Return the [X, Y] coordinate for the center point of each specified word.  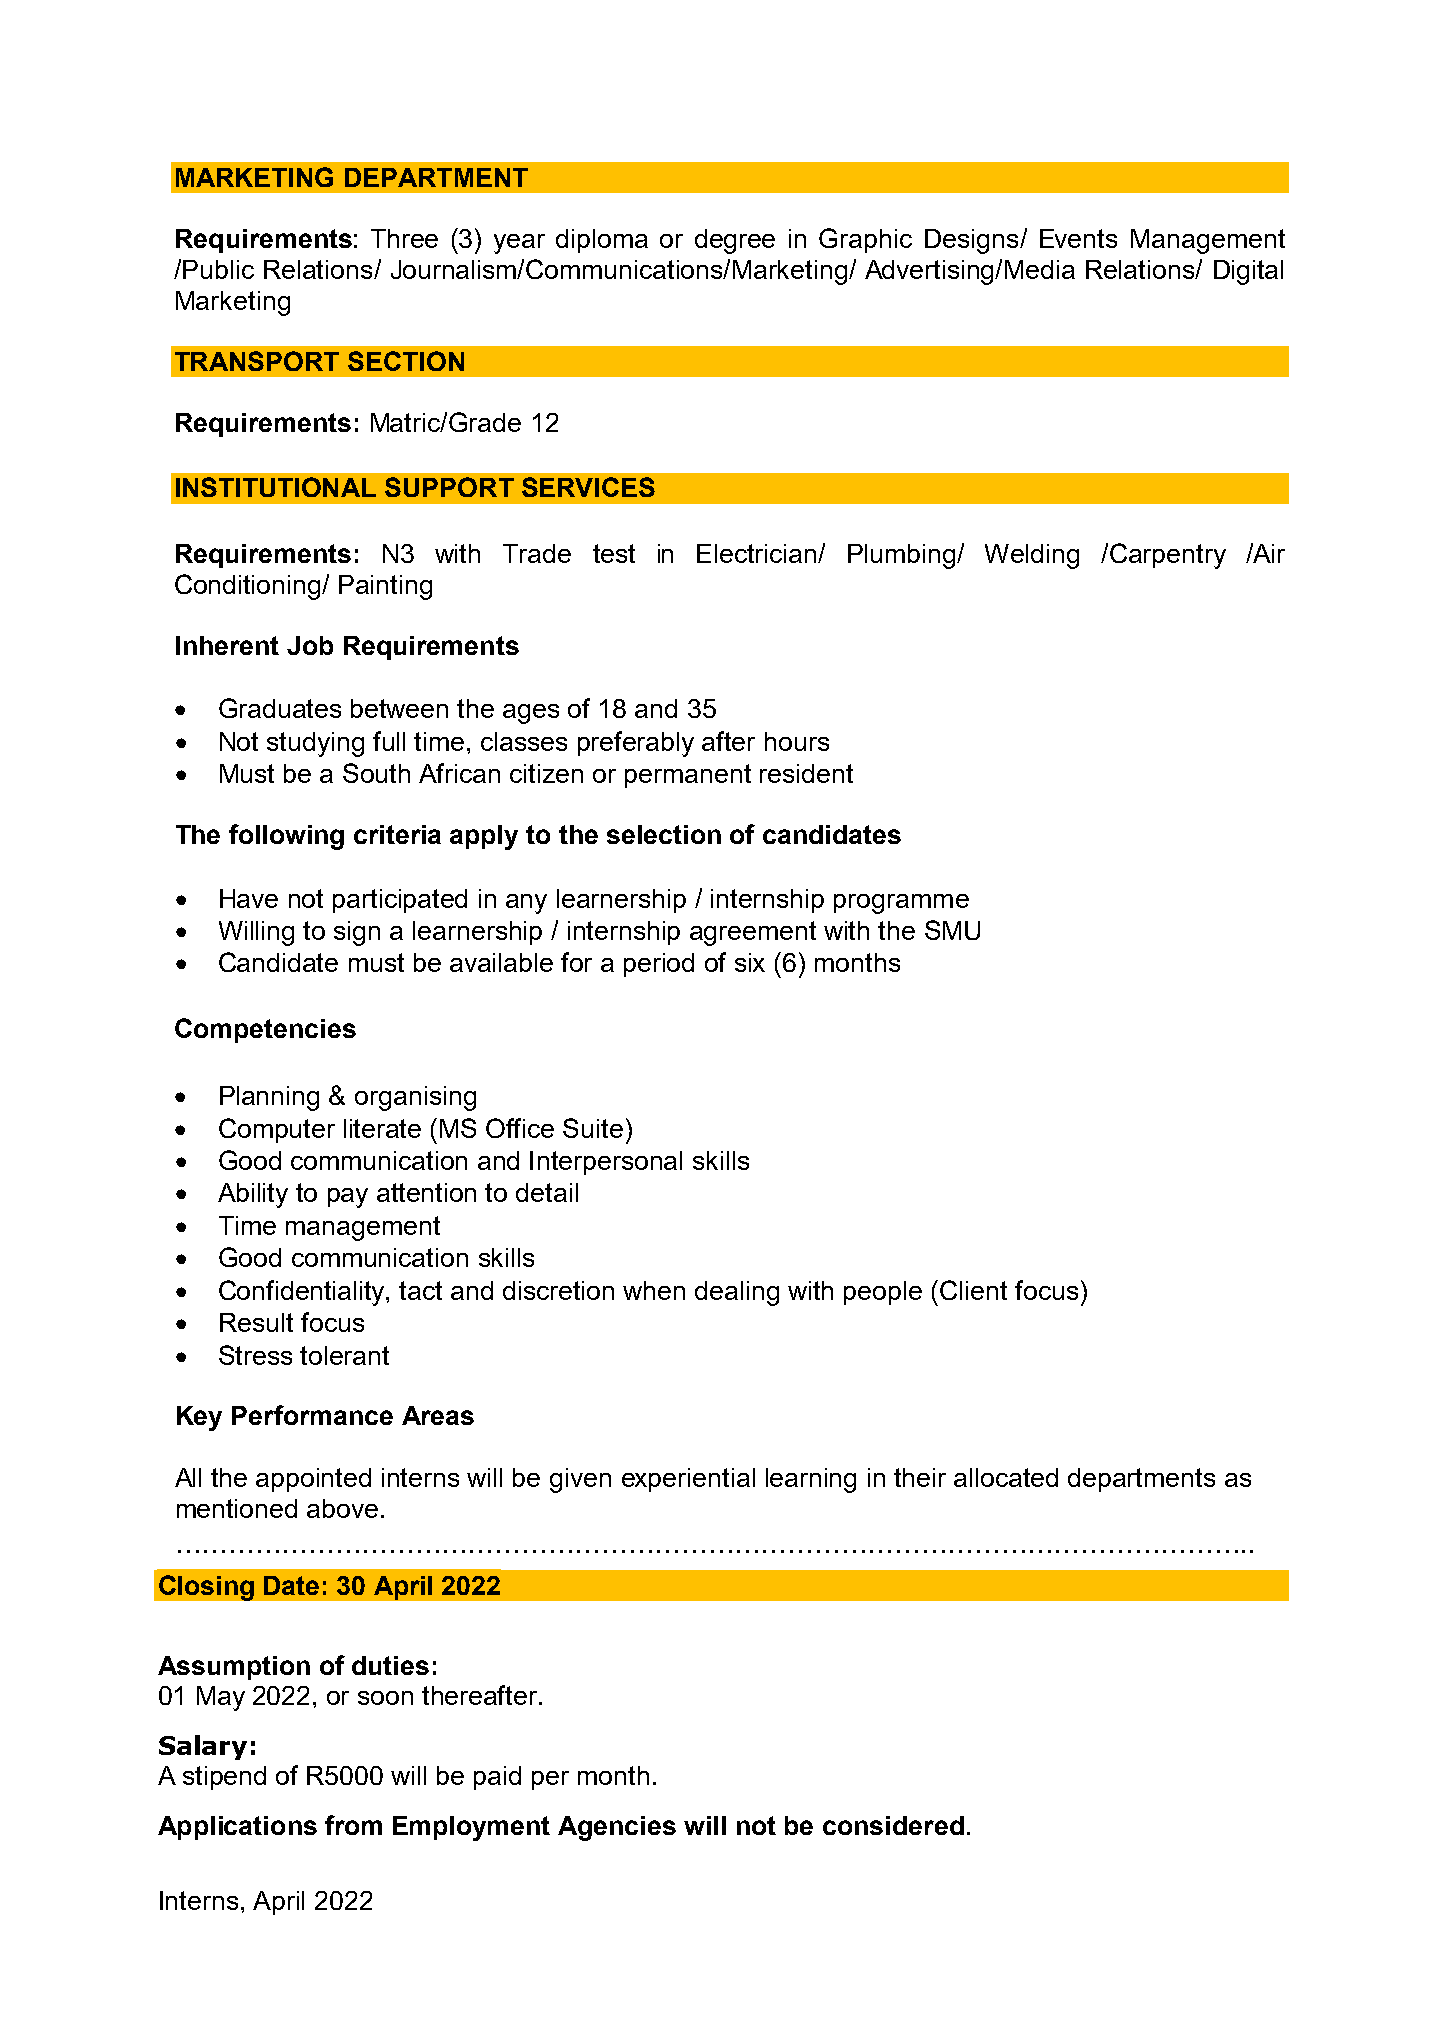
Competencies [265, 1030]
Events [1078, 238]
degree [735, 241]
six [750, 962]
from [353, 1825]
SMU [952, 930]
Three [404, 238]
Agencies [617, 1828]
